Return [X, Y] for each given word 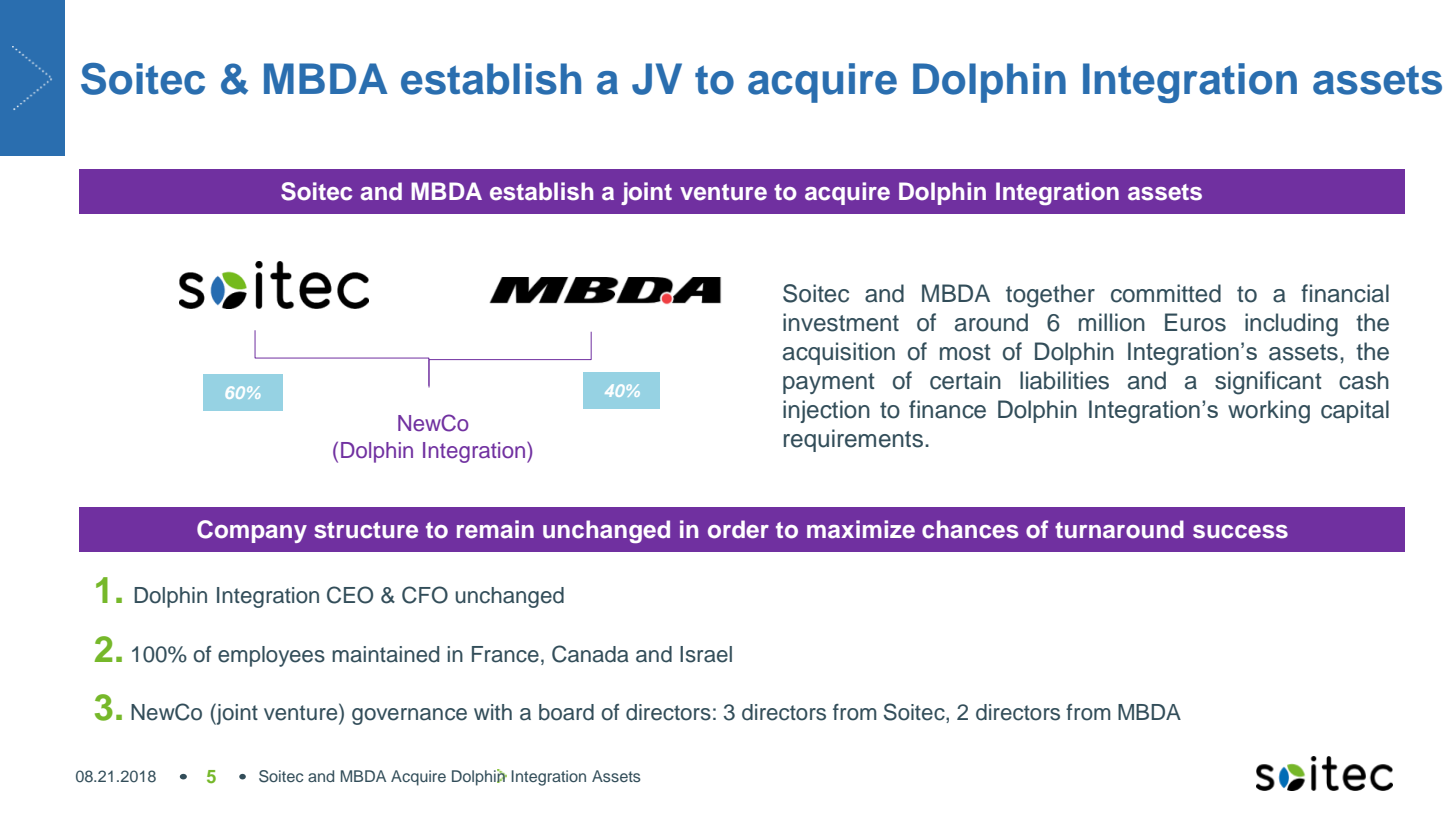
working [1269, 412]
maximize [861, 529]
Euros [1195, 322]
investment [841, 322]
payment [829, 383]
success [1240, 532]
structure [366, 530]
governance [409, 716]
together [1050, 296]
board [566, 712]
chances [970, 529]
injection [826, 411]
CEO [350, 595]
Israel [706, 654]
